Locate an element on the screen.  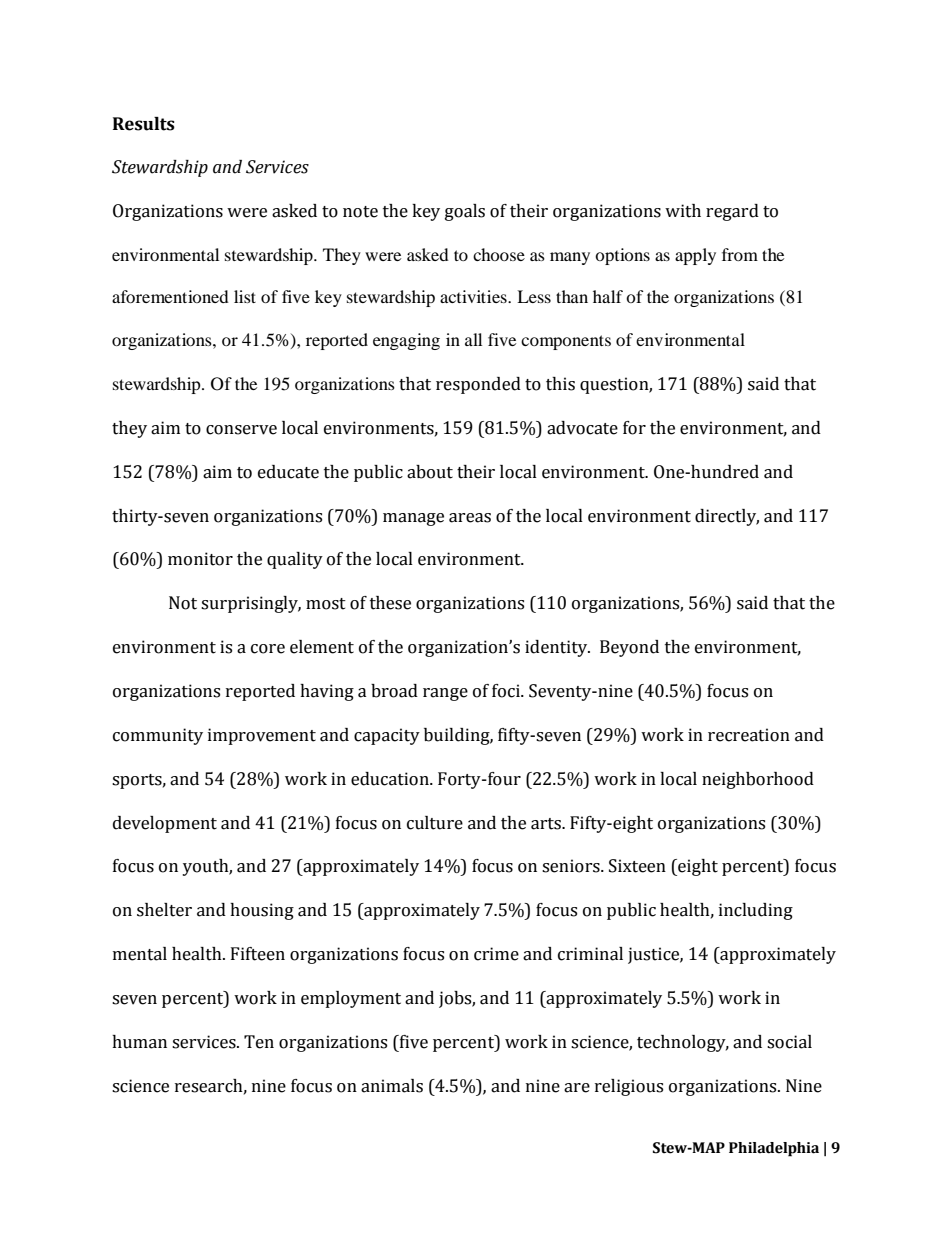
Ten is located at coordinates (259, 1042).
